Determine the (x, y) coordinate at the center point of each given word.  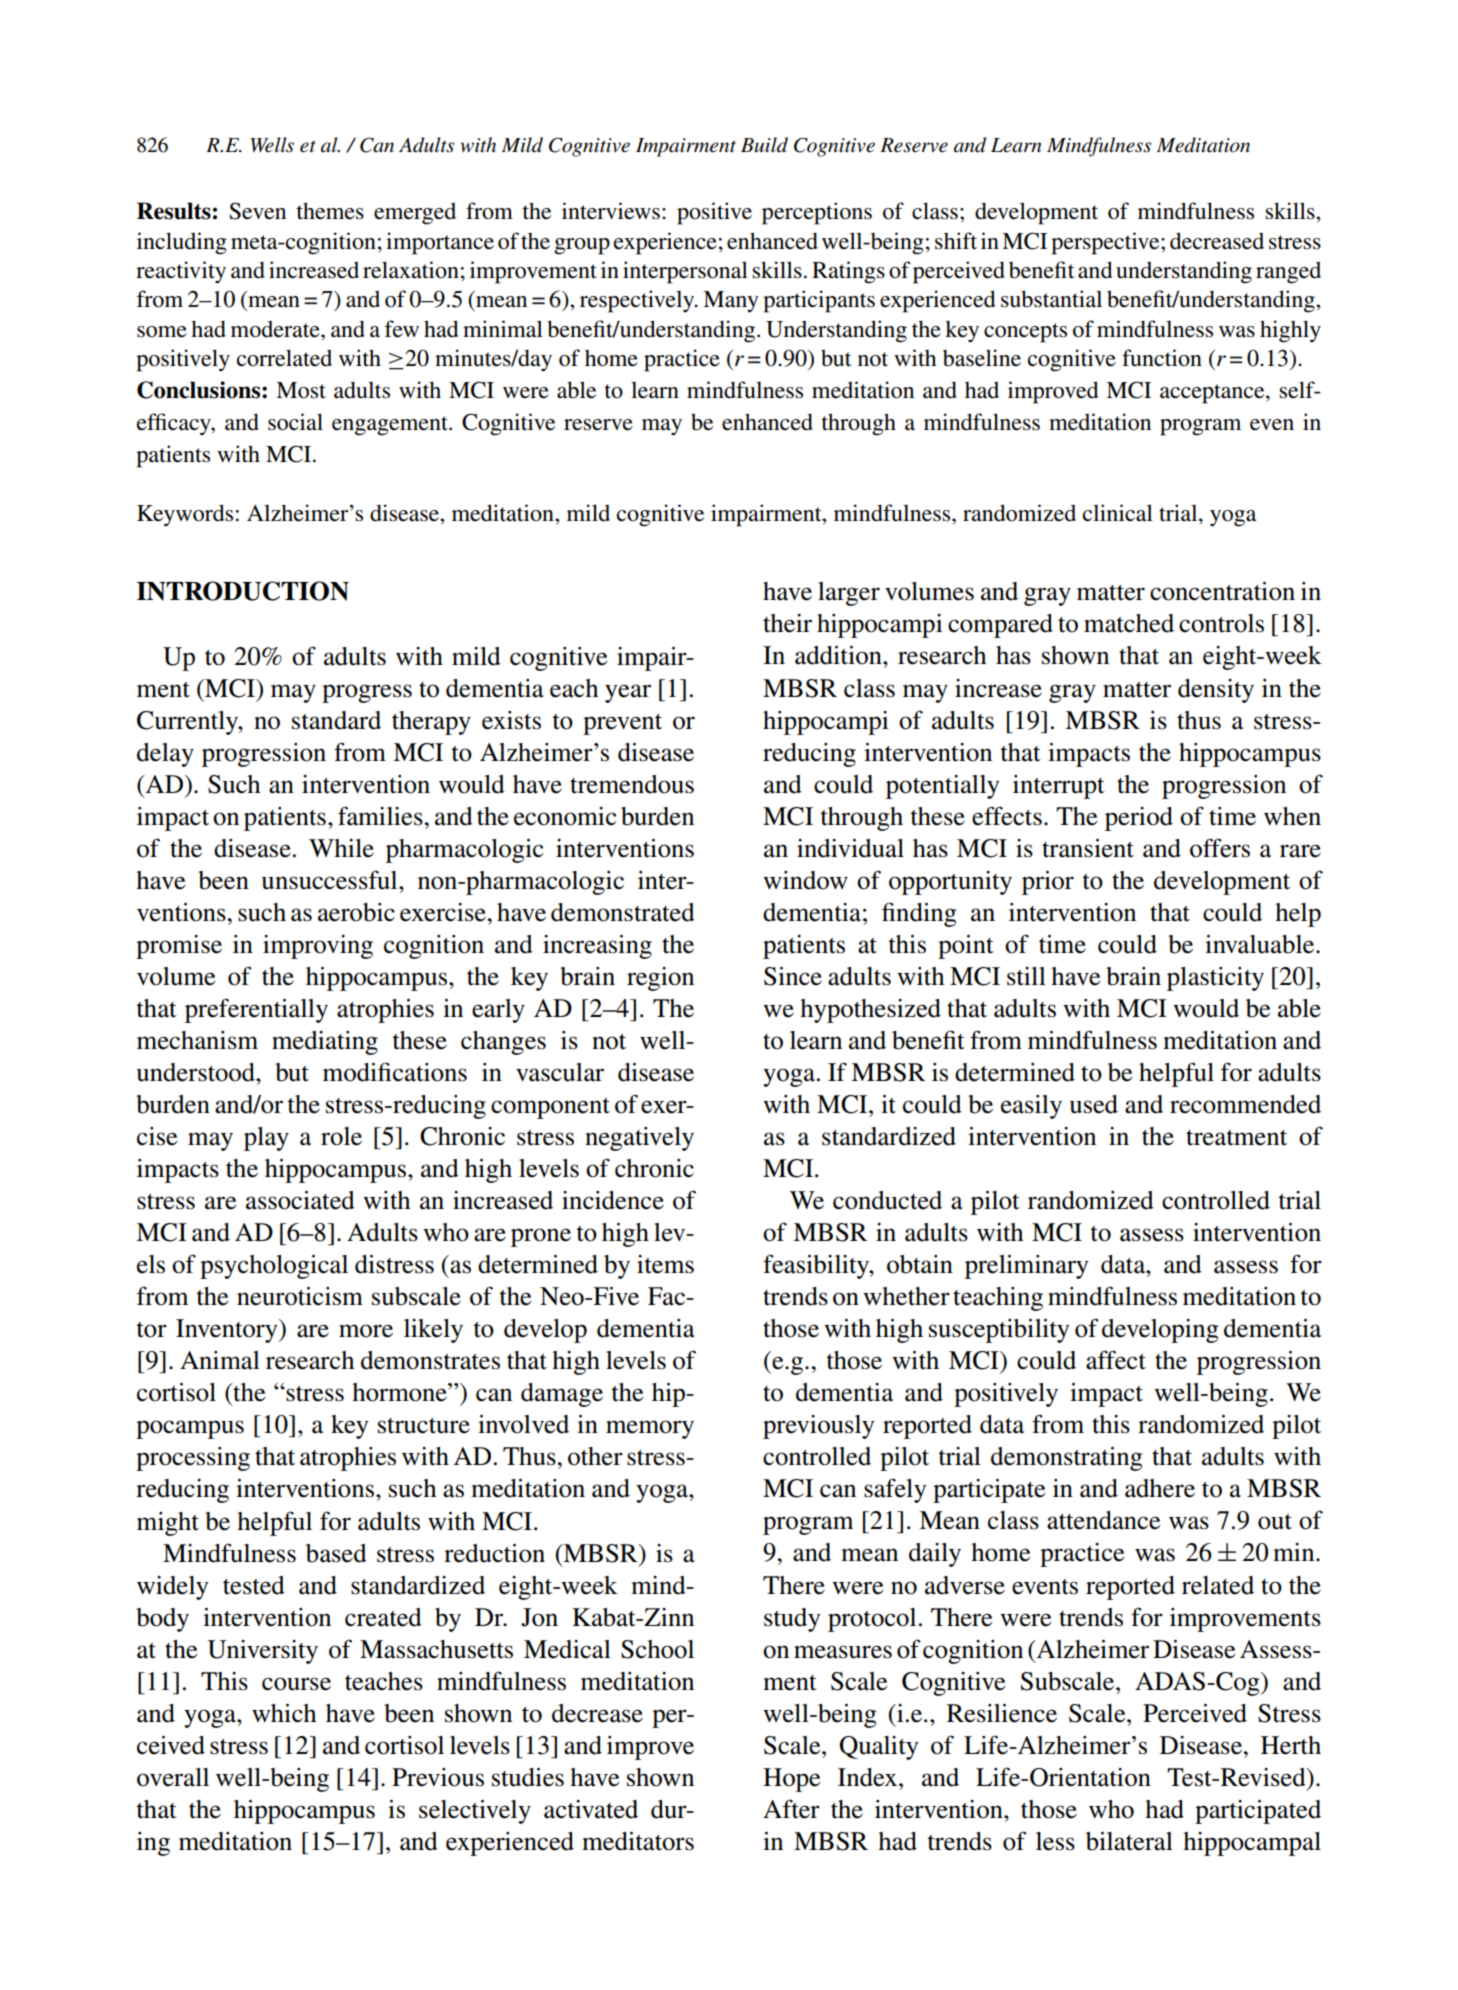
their (787, 623)
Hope (791, 1780)
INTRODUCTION (243, 591)
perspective (1106, 243)
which (284, 1713)
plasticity (1215, 979)
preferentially (256, 1010)
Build (764, 145)
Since (793, 976)
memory (650, 1429)
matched (1129, 623)
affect (1116, 1360)
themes (330, 211)
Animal (220, 1360)
